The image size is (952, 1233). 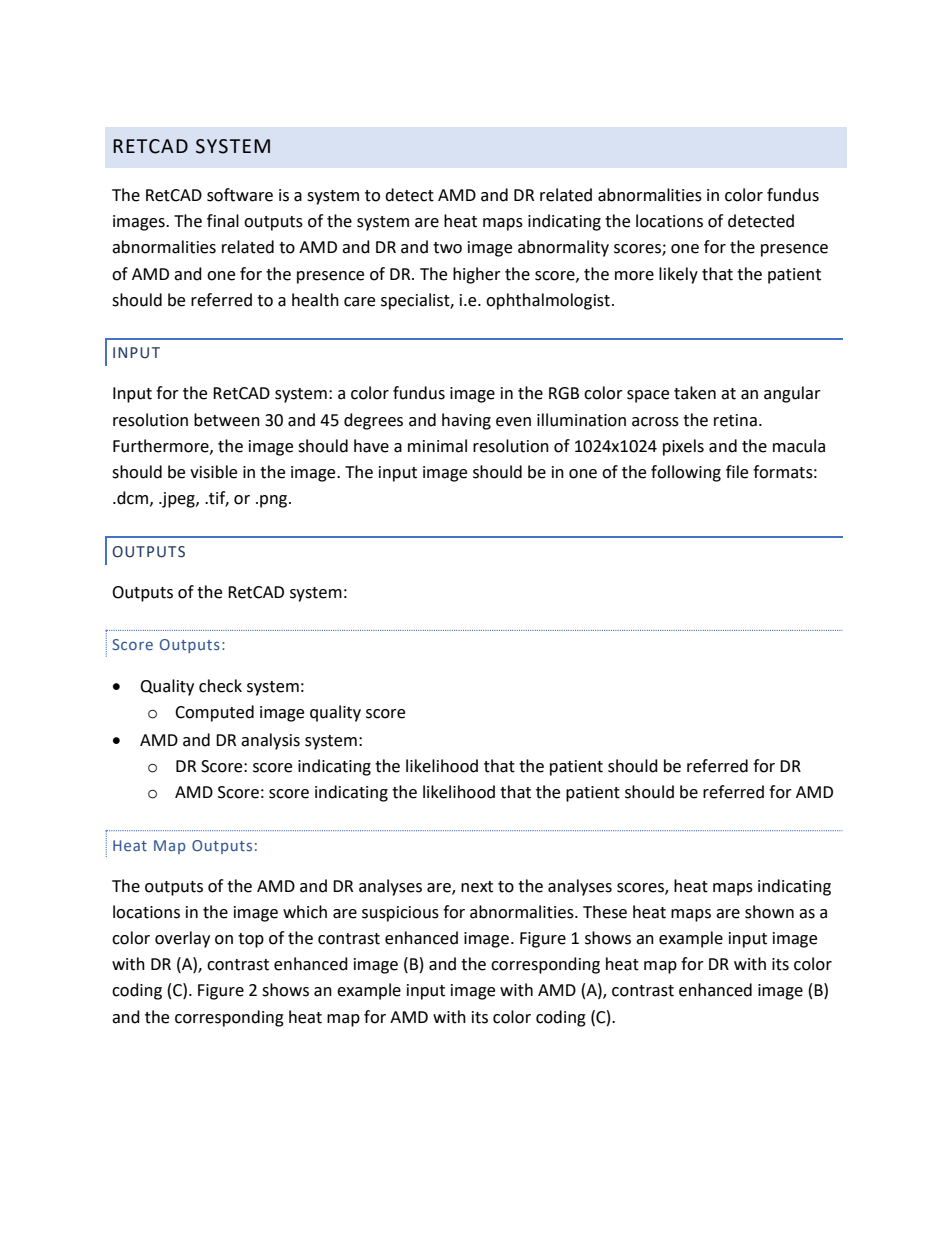 I want to click on following, so click(x=686, y=473).
